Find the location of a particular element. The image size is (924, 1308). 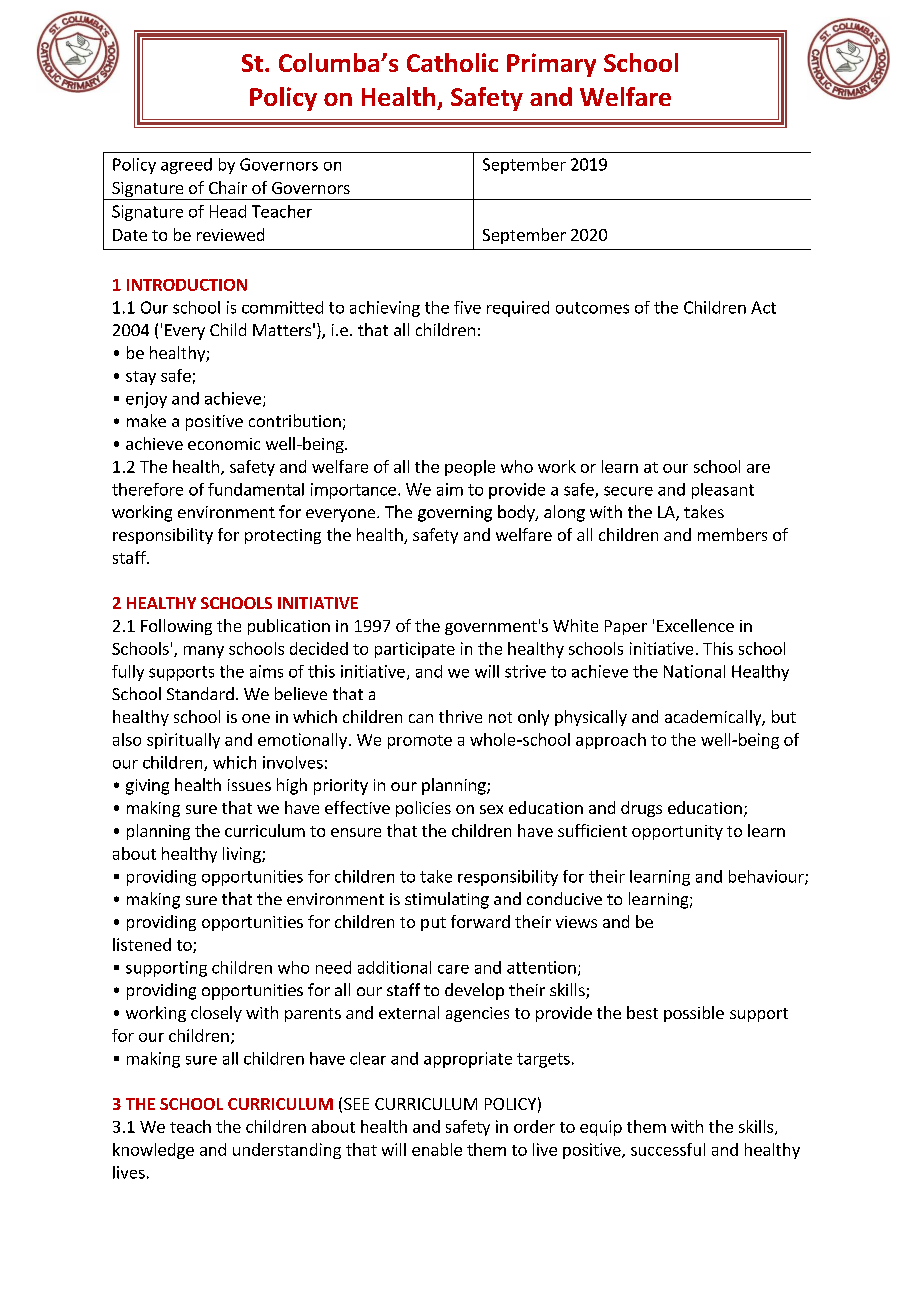

drugs is located at coordinates (641, 809).
